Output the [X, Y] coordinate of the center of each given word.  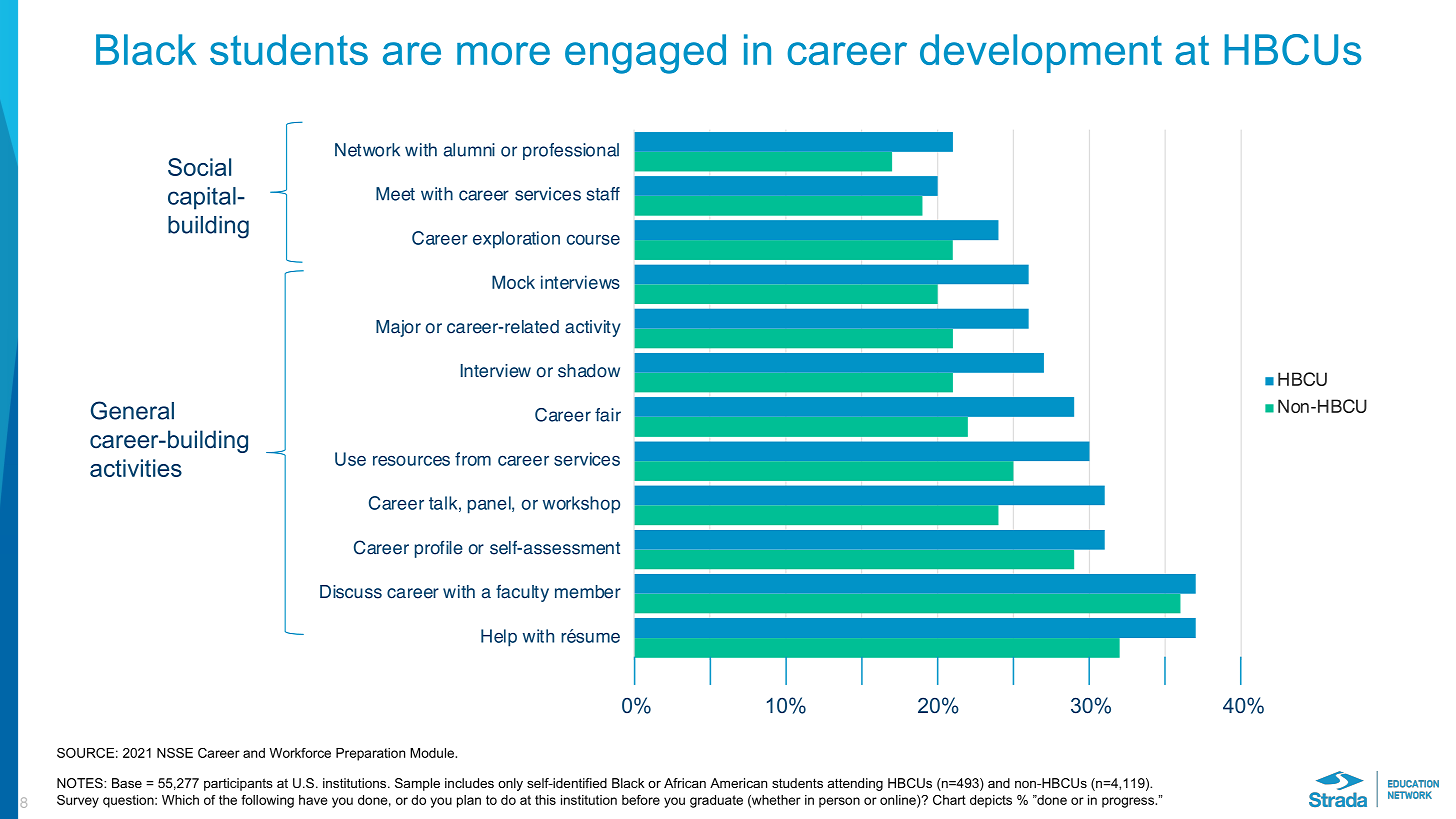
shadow [589, 371]
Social [199, 167]
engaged [645, 54]
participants [238, 784]
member [588, 592]
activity [593, 328]
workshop [581, 505]
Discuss [351, 592]
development [1041, 53]
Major [398, 328]
